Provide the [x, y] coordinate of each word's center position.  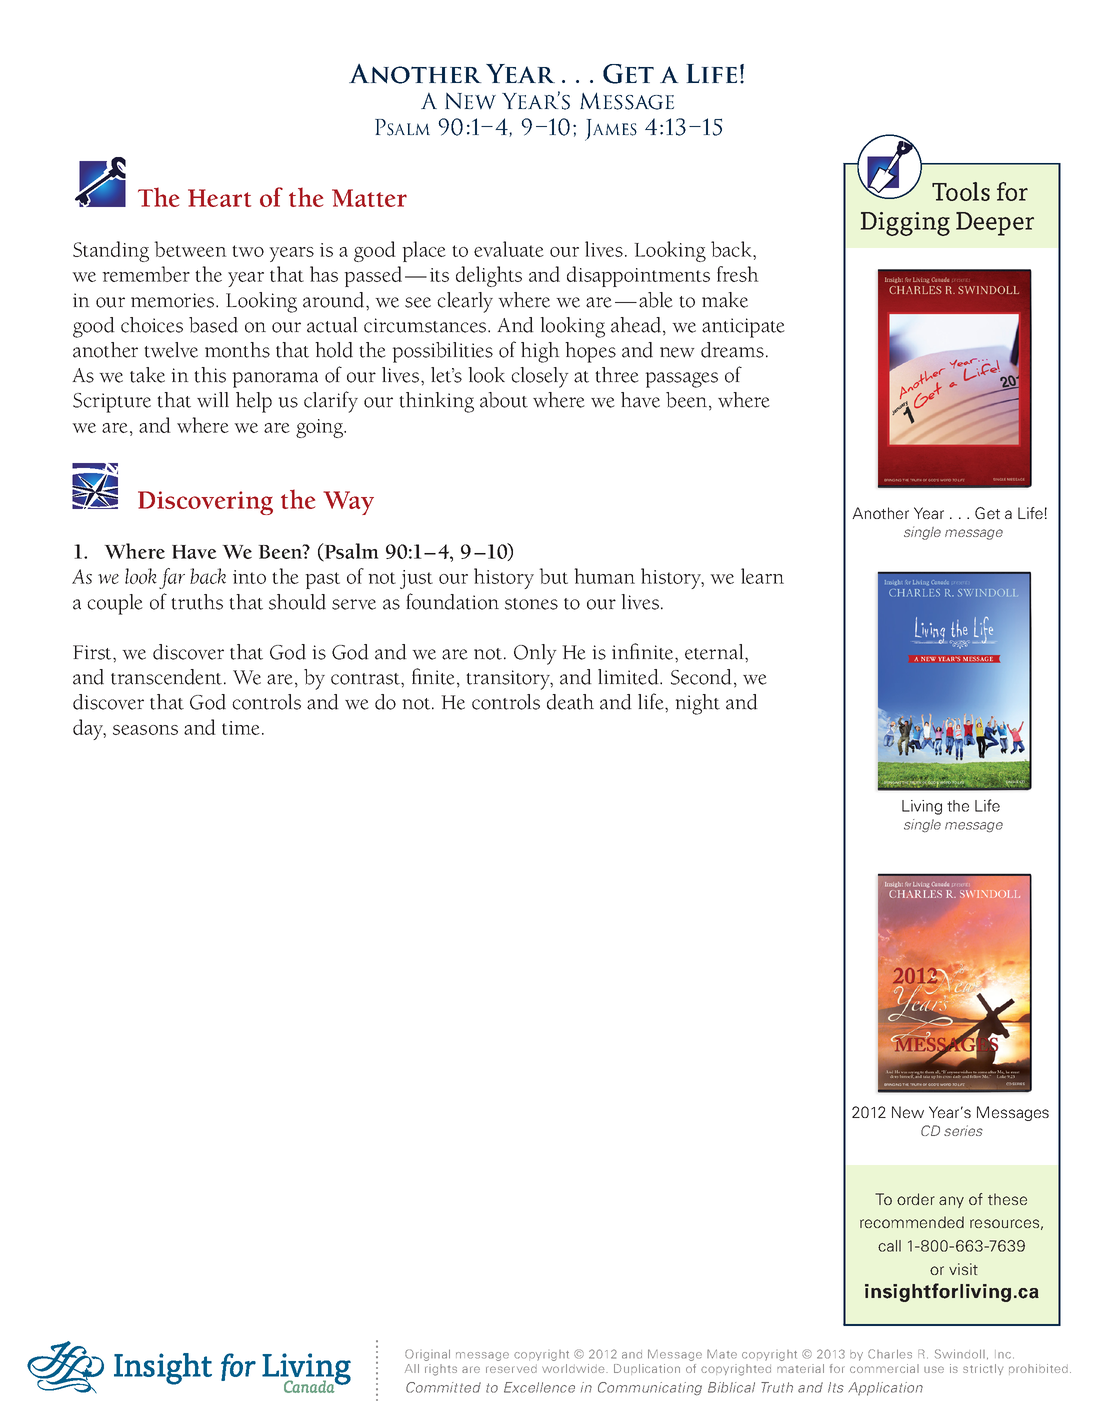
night [697, 704]
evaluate [509, 249]
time [241, 728]
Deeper [995, 224]
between [190, 249]
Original [427, 1355]
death [570, 702]
